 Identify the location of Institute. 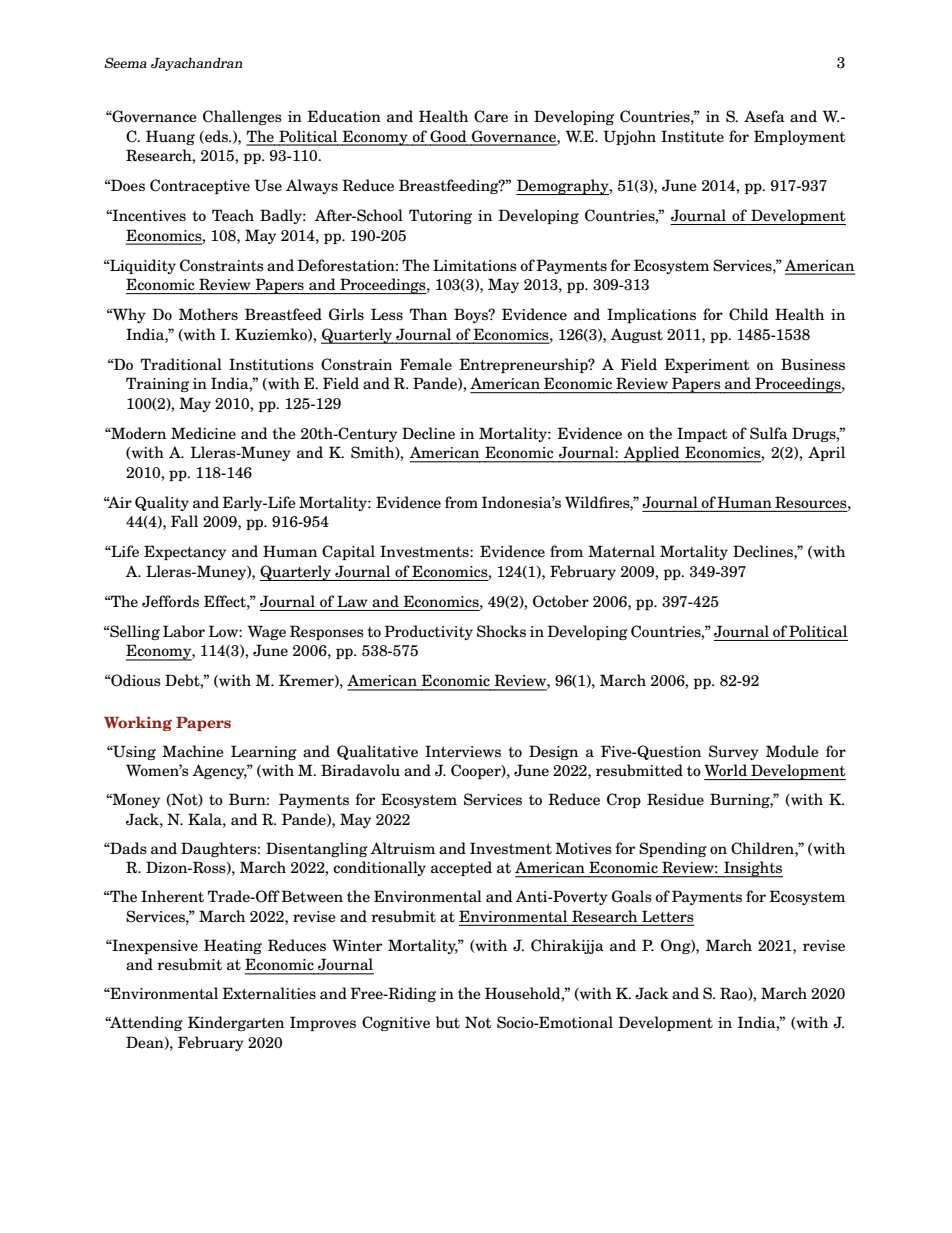
(692, 136).
